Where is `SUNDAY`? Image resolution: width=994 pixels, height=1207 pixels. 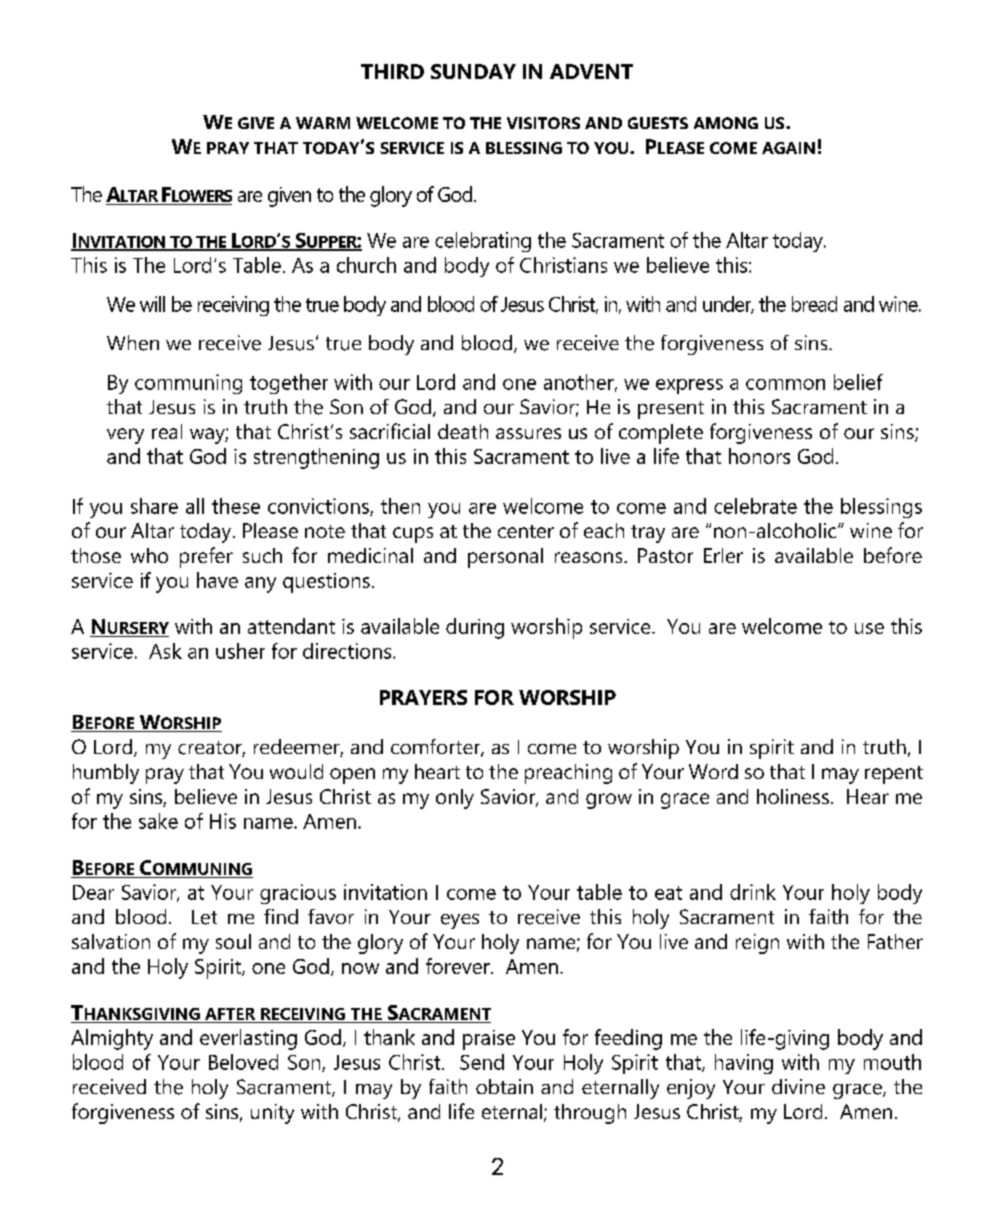 SUNDAY is located at coordinates (473, 71).
